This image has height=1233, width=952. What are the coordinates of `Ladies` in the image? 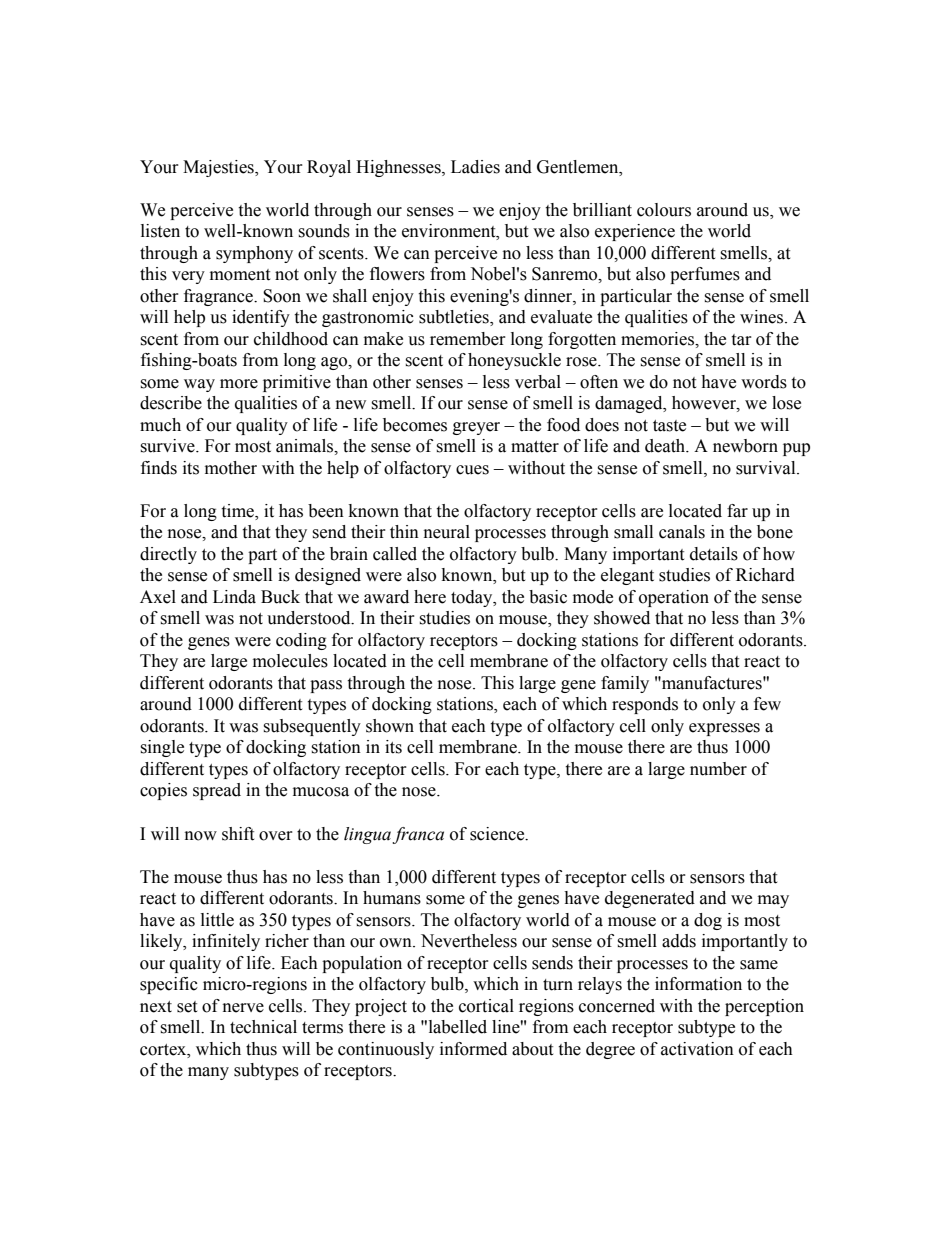 It's located at (475, 167).
